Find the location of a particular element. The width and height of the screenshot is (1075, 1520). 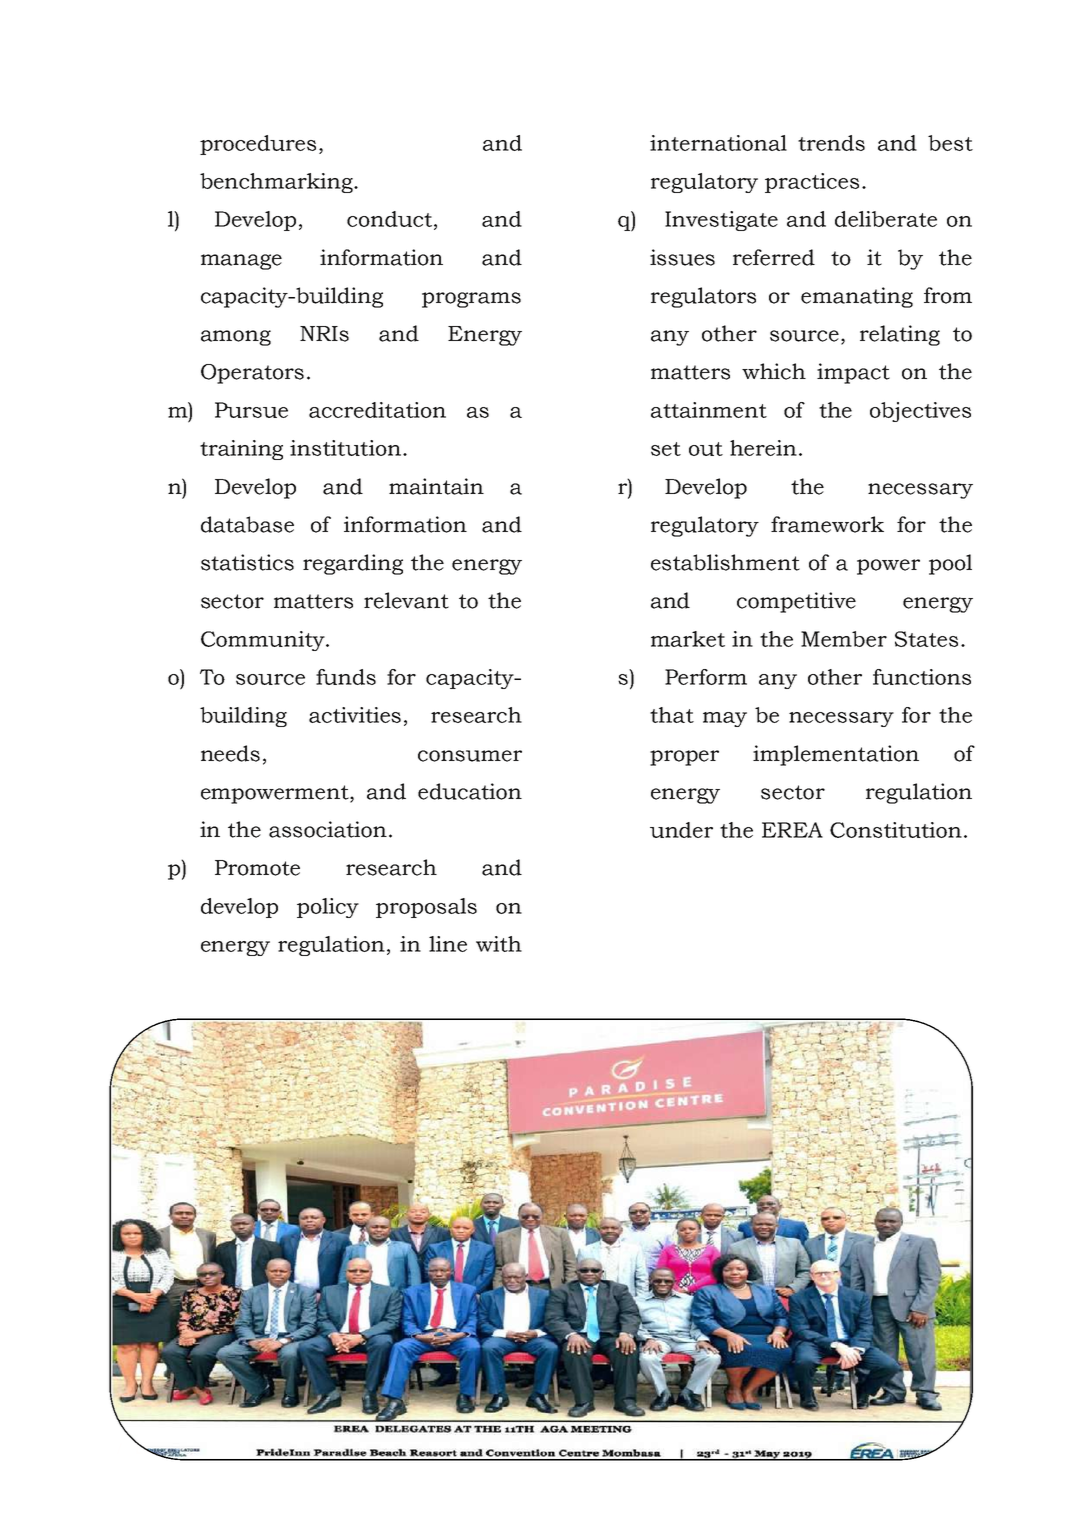

international is located at coordinates (718, 143).
